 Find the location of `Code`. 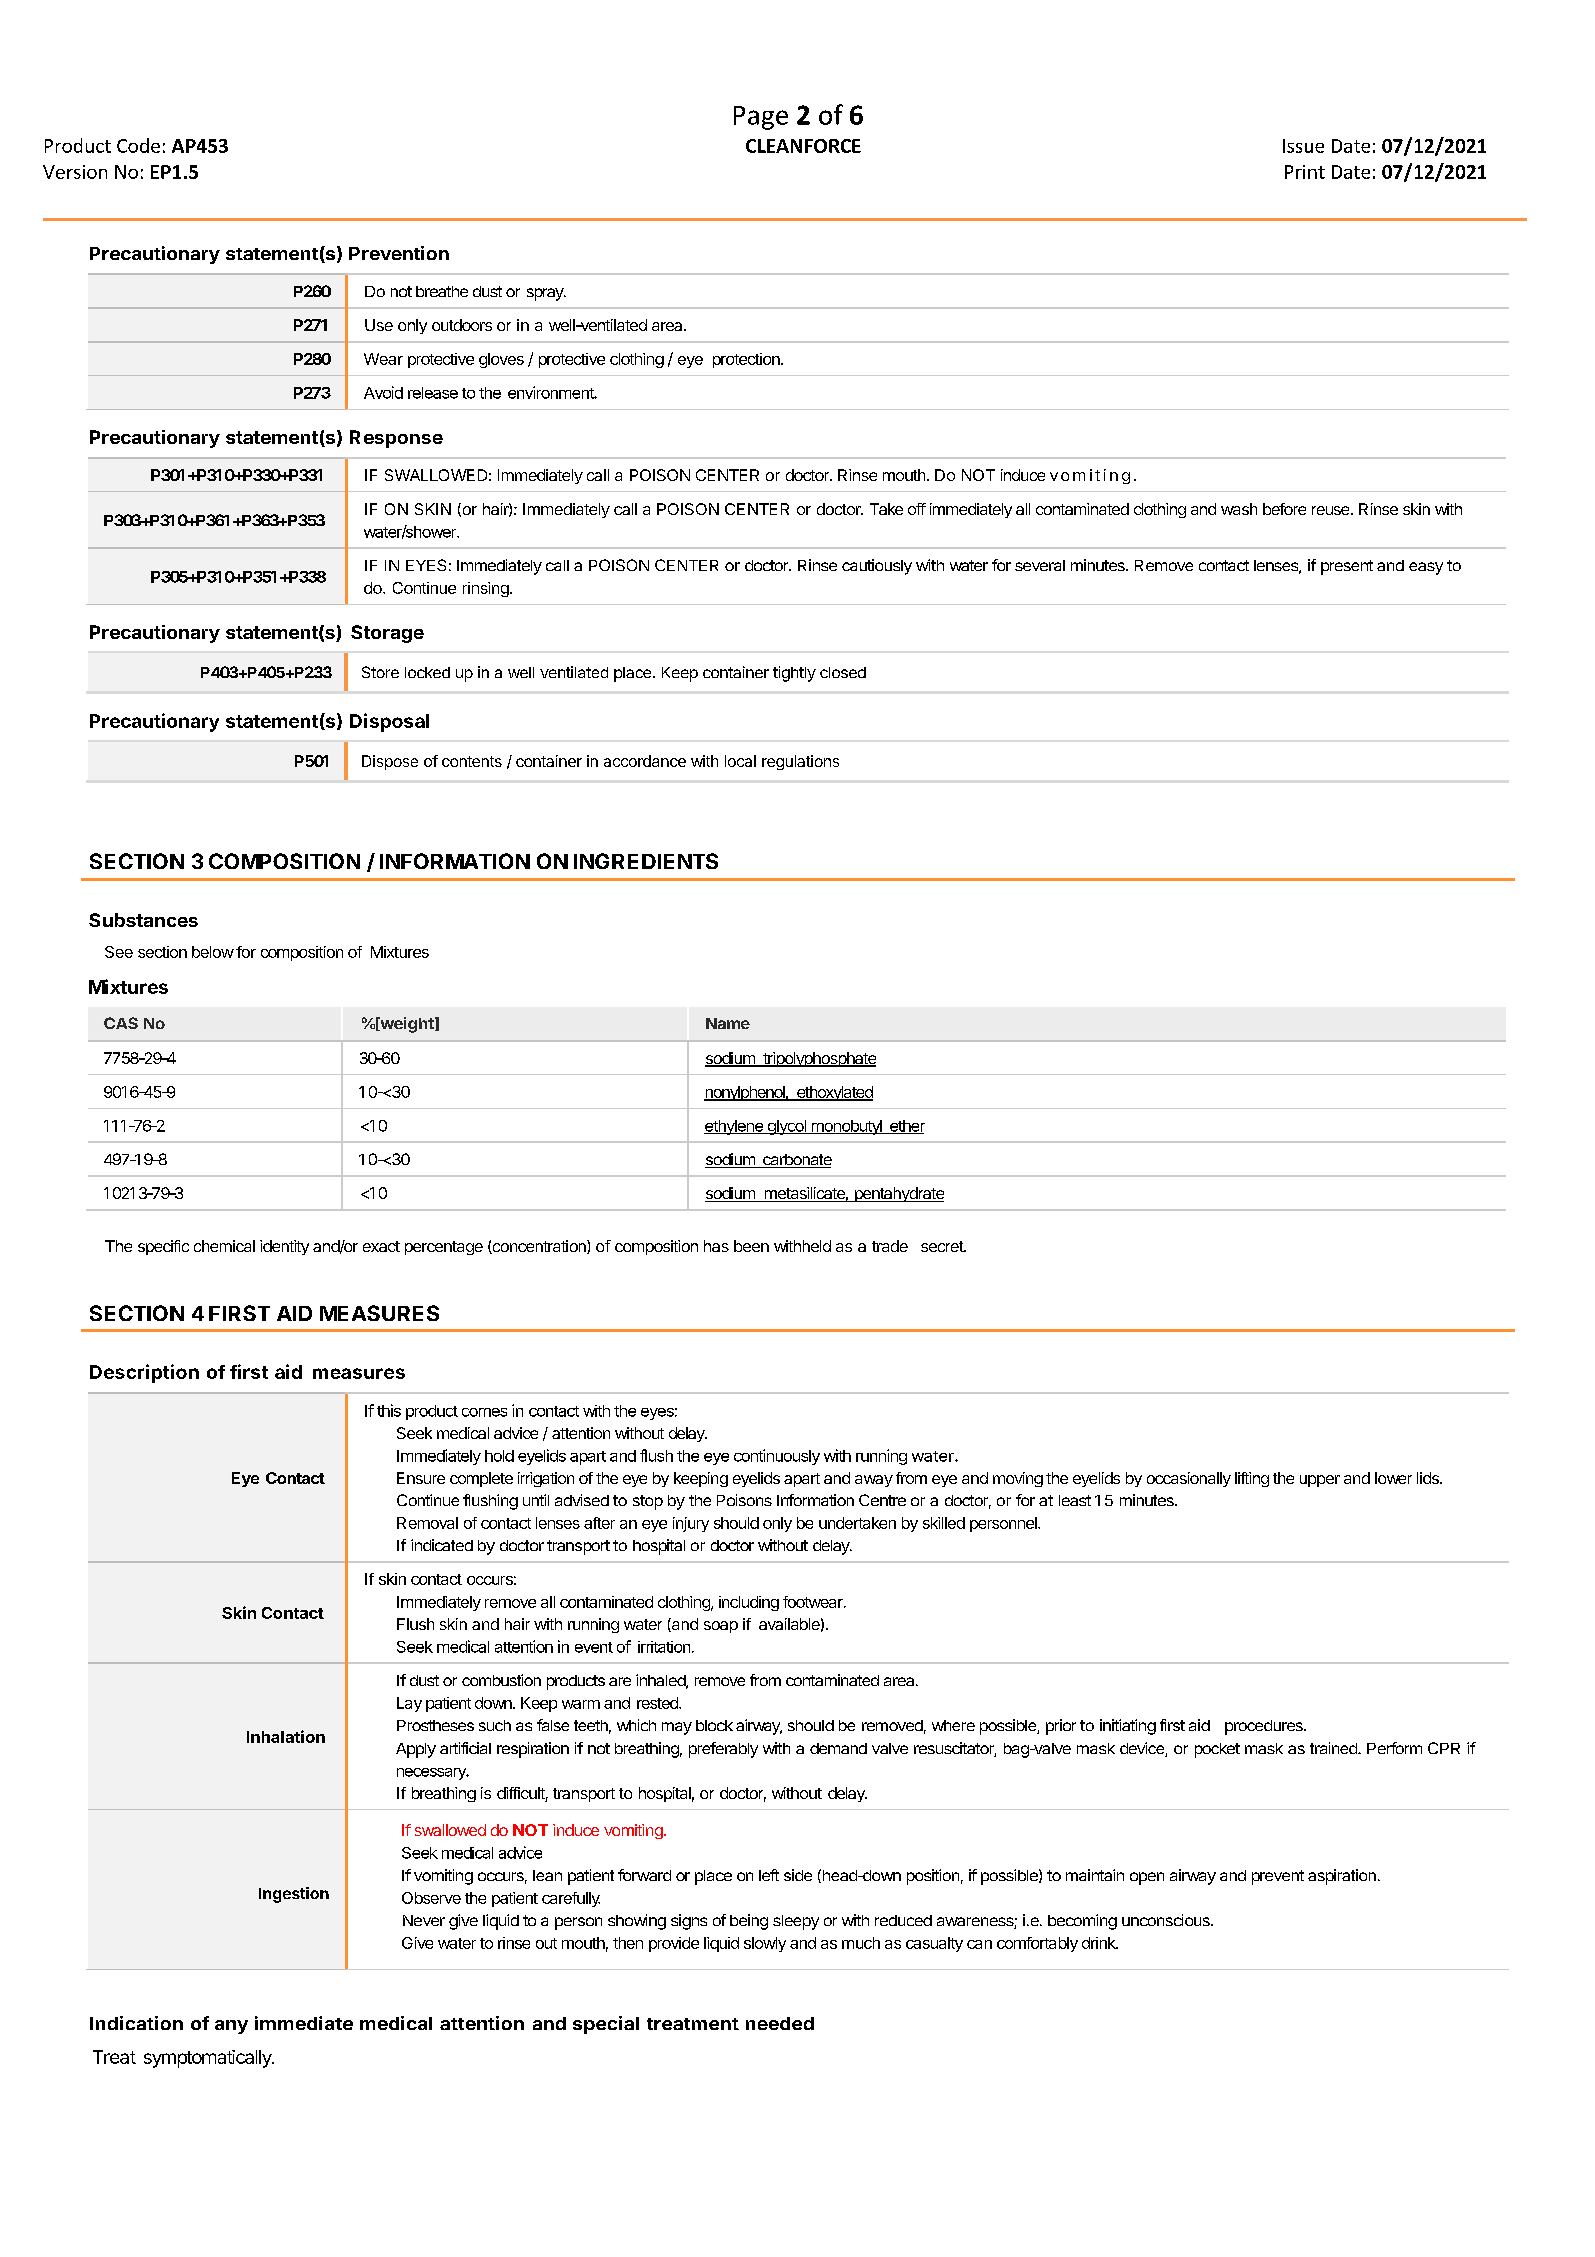

Code is located at coordinates (138, 145).
